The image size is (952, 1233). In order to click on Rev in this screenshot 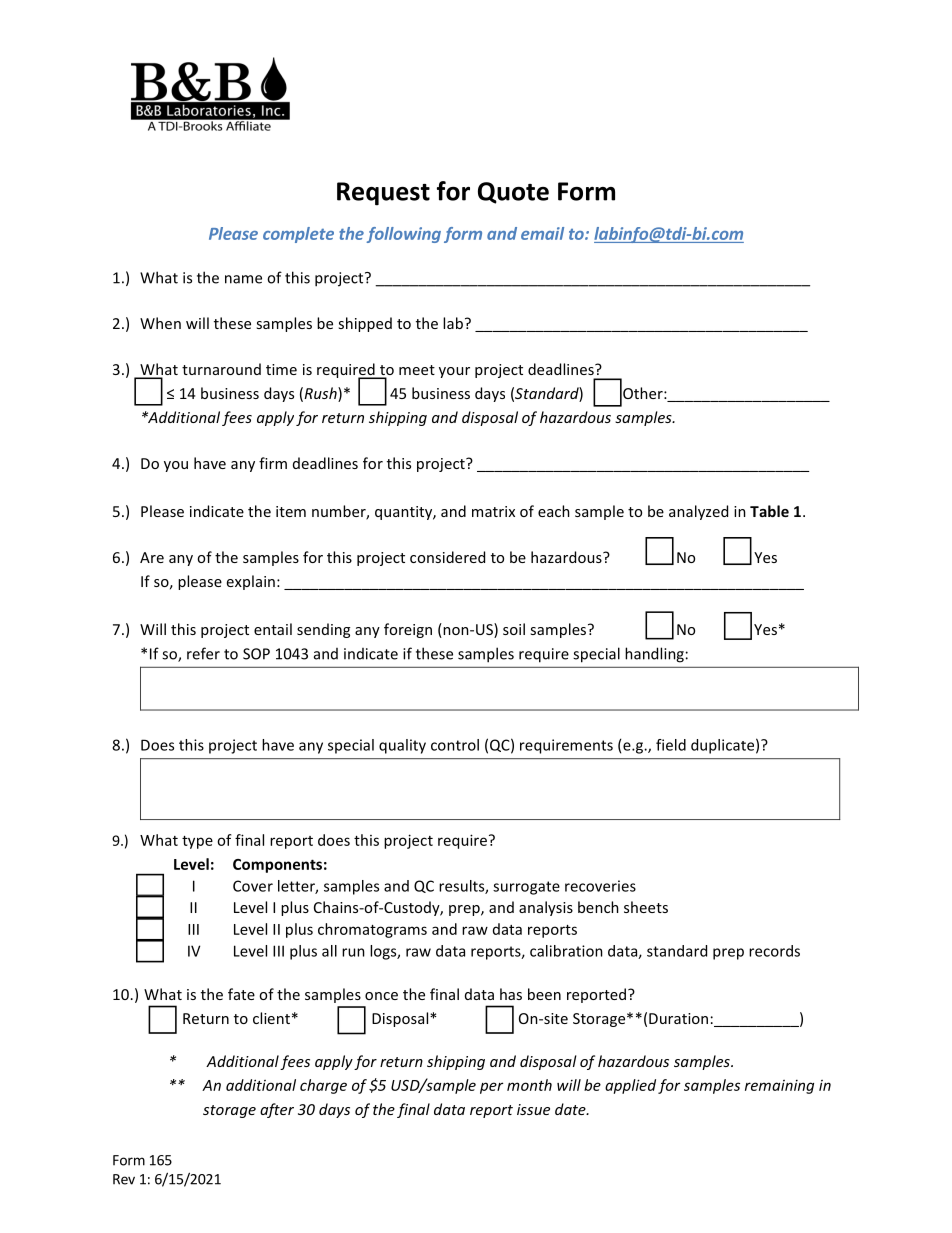, I will do `click(124, 1179)`.
